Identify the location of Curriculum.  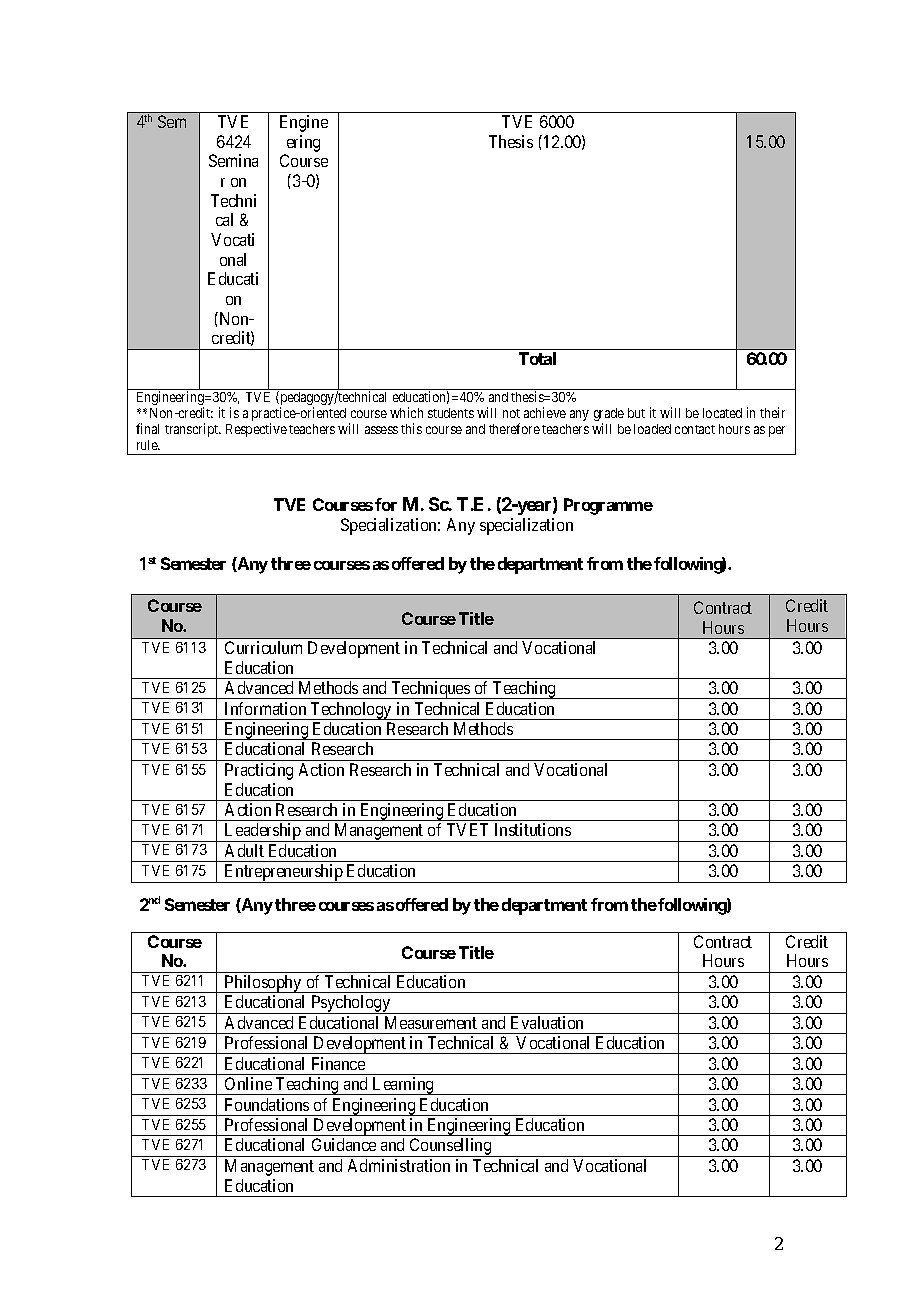
(263, 647).
